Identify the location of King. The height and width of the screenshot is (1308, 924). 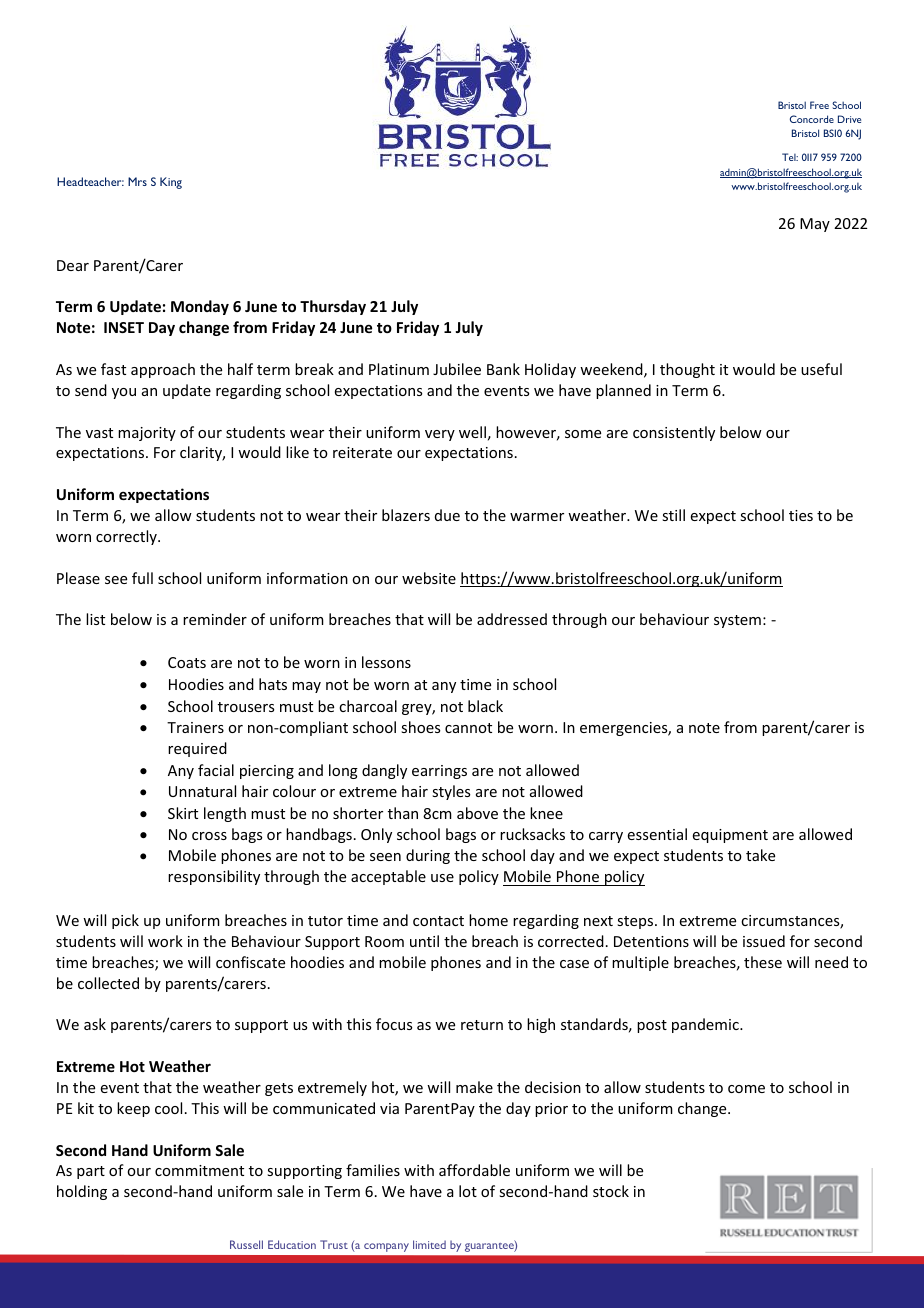
(171, 183).
